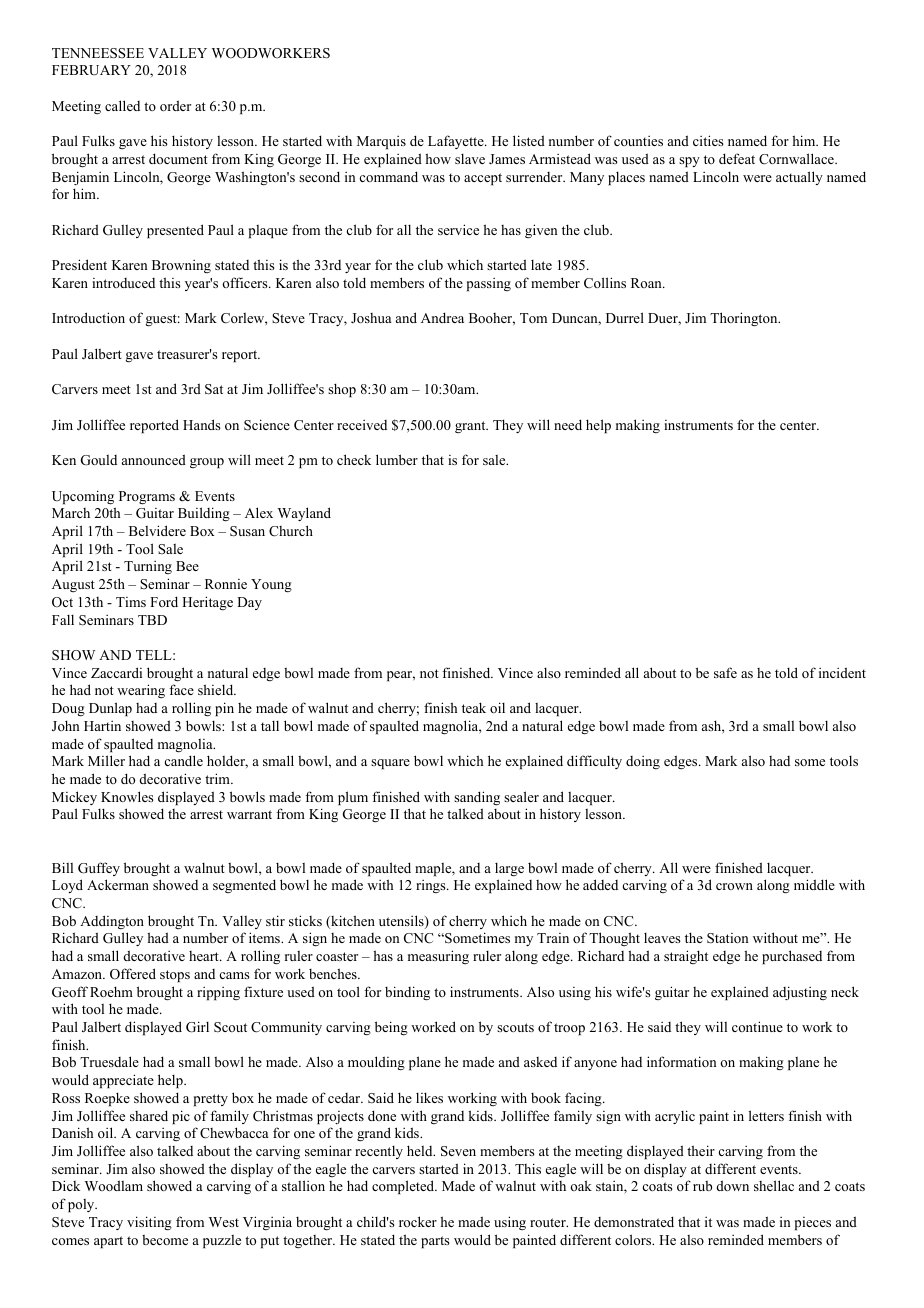 Image resolution: width=924 pixels, height=1308 pixels. I want to click on Lafayette, so click(457, 142).
